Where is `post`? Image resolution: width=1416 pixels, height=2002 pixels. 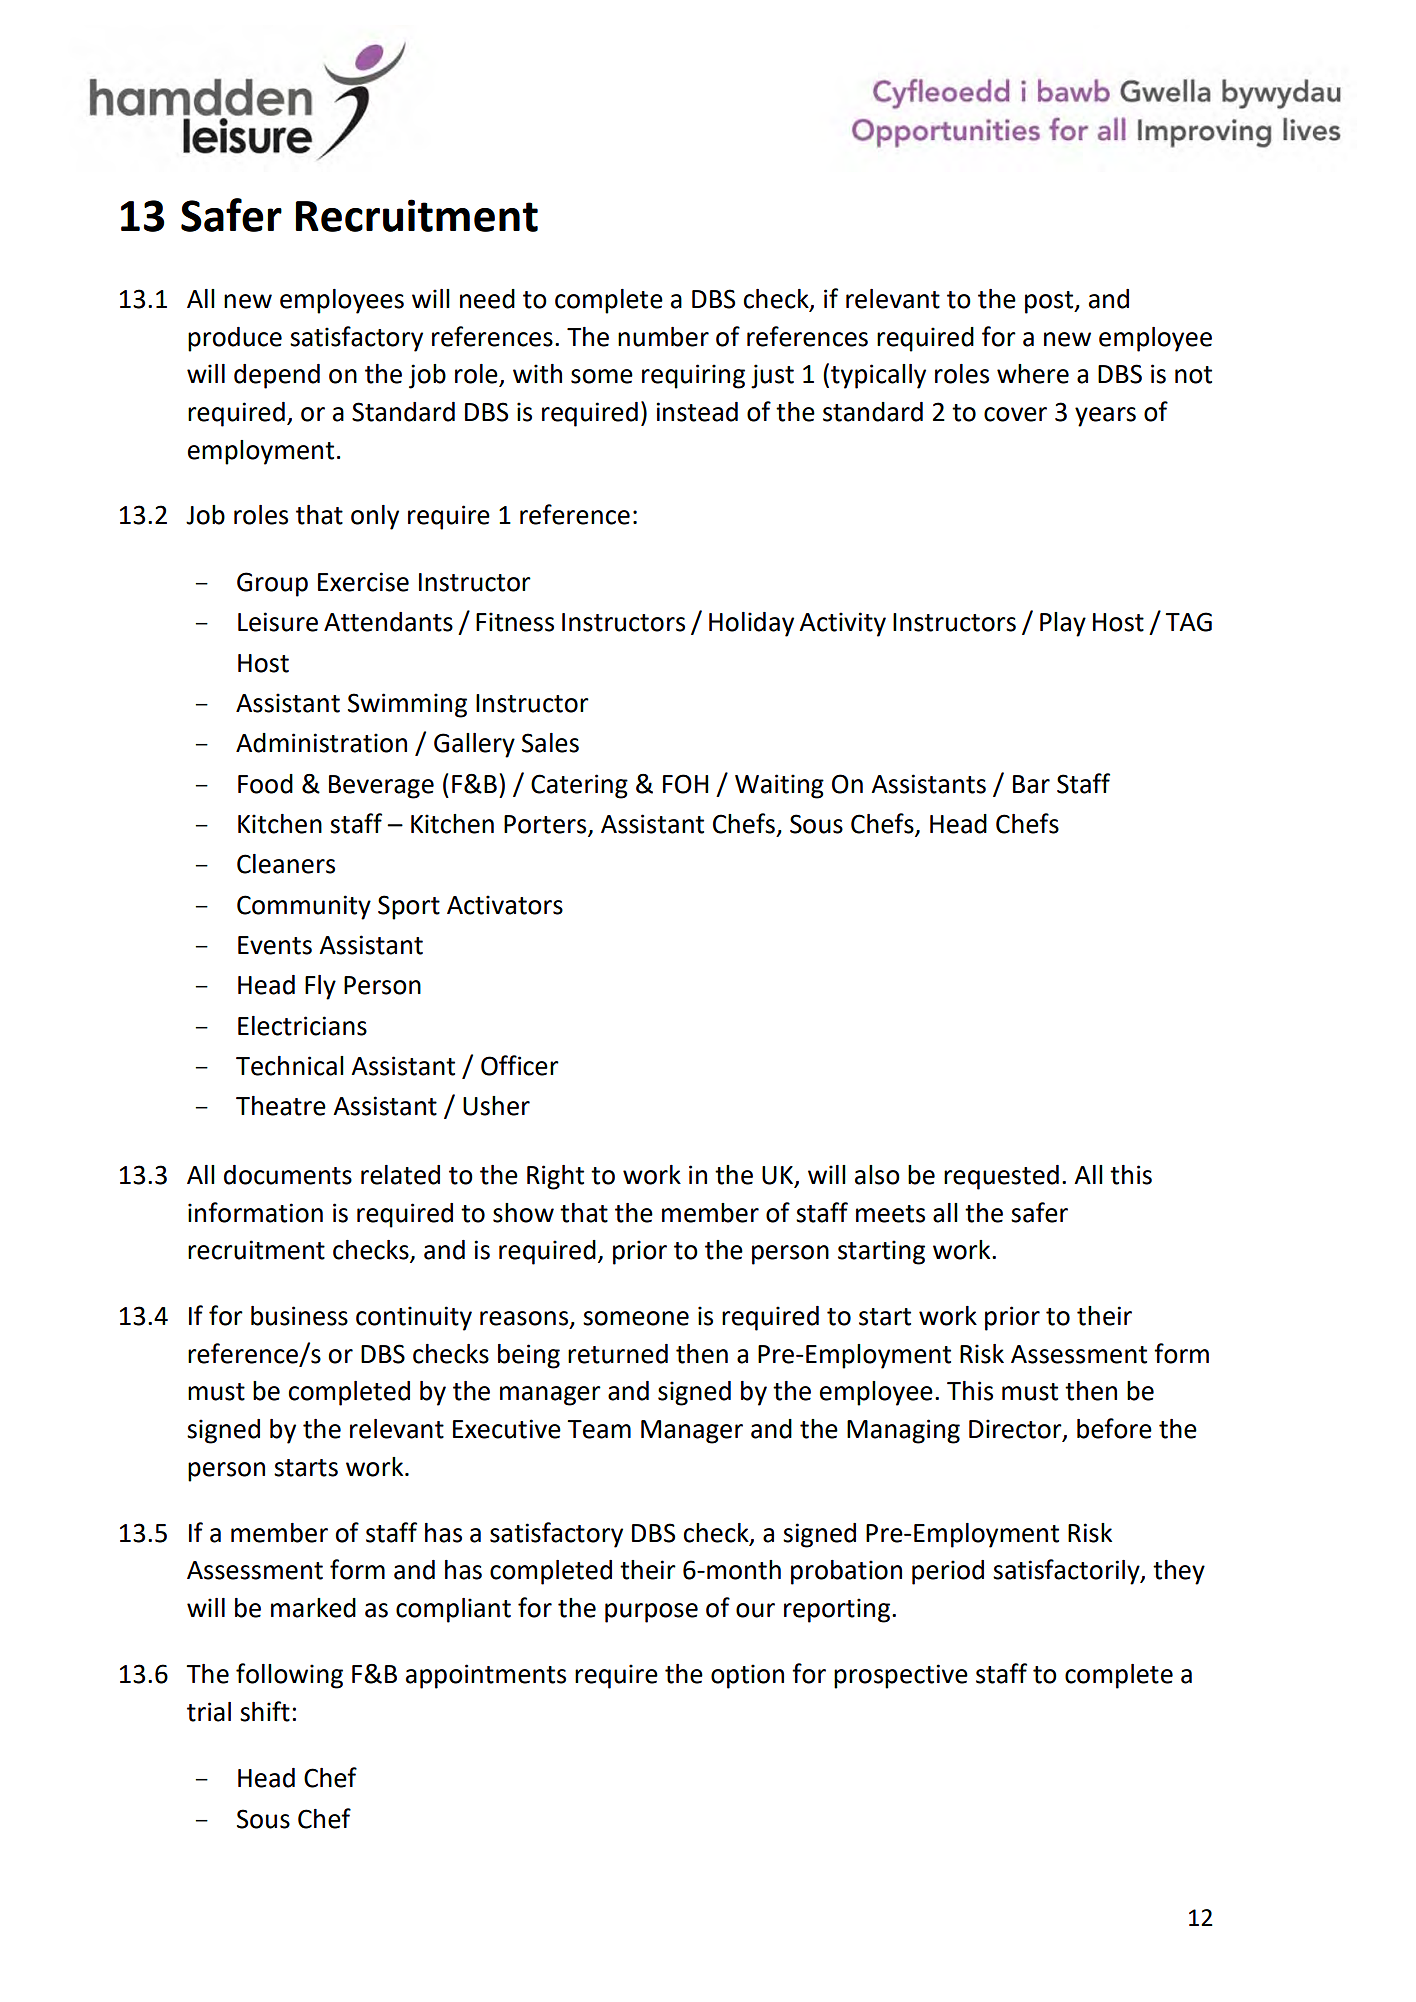
post is located at coordinates (1050, 302).
